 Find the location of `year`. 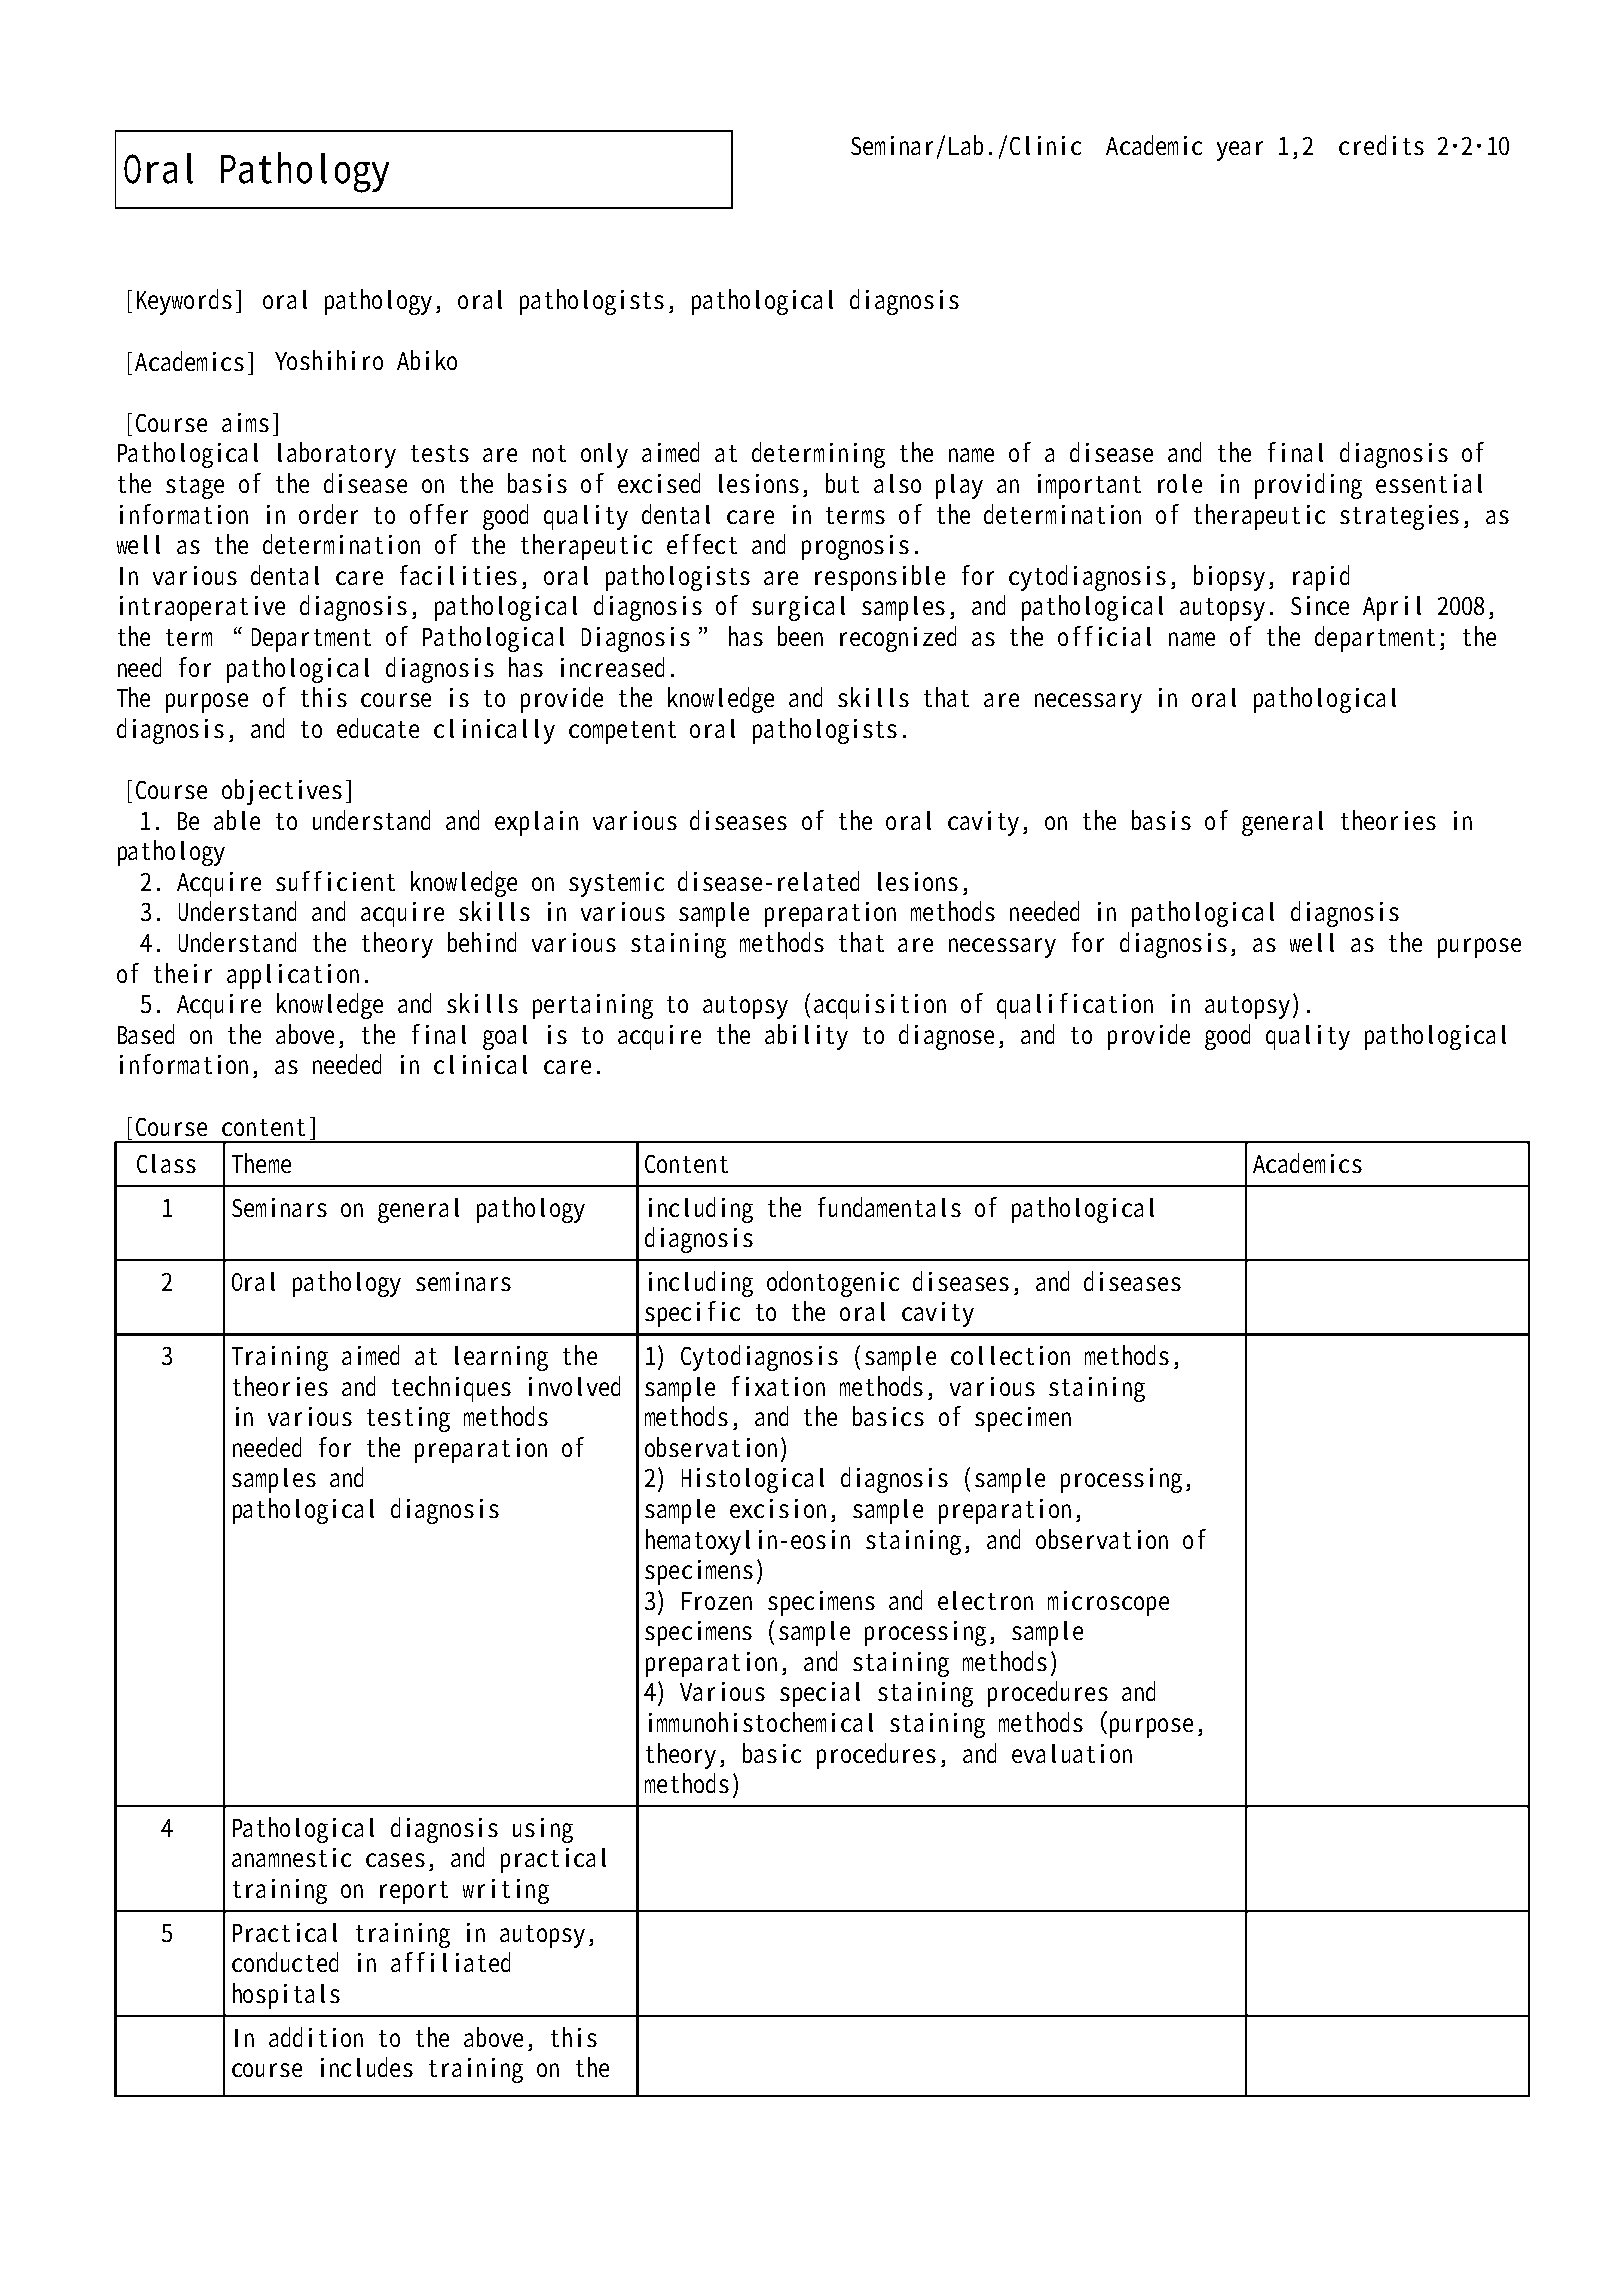

year is located at coordinates (1240, 151).
